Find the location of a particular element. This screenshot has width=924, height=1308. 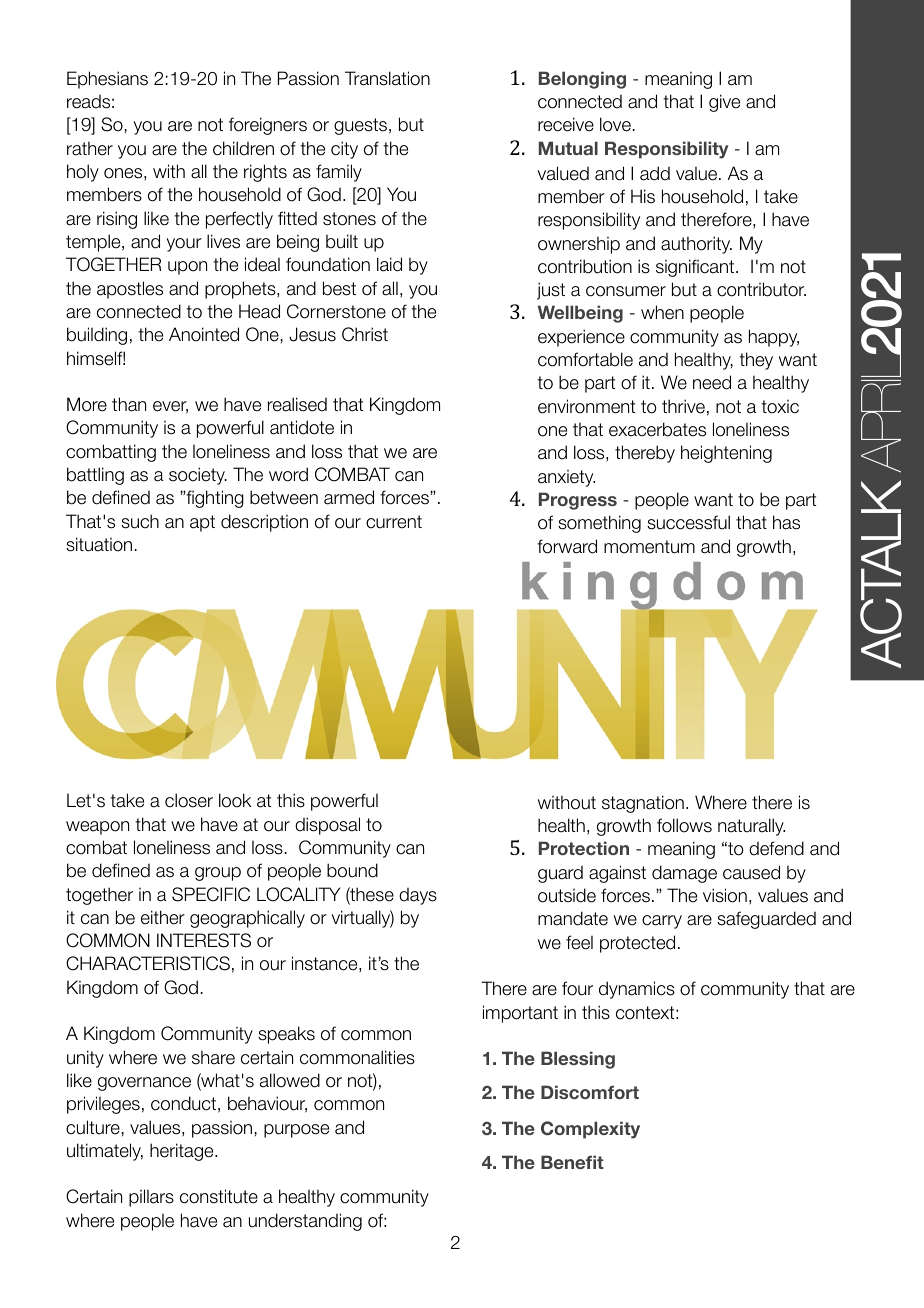

Ephesians is located at coordinates (107, 80).
